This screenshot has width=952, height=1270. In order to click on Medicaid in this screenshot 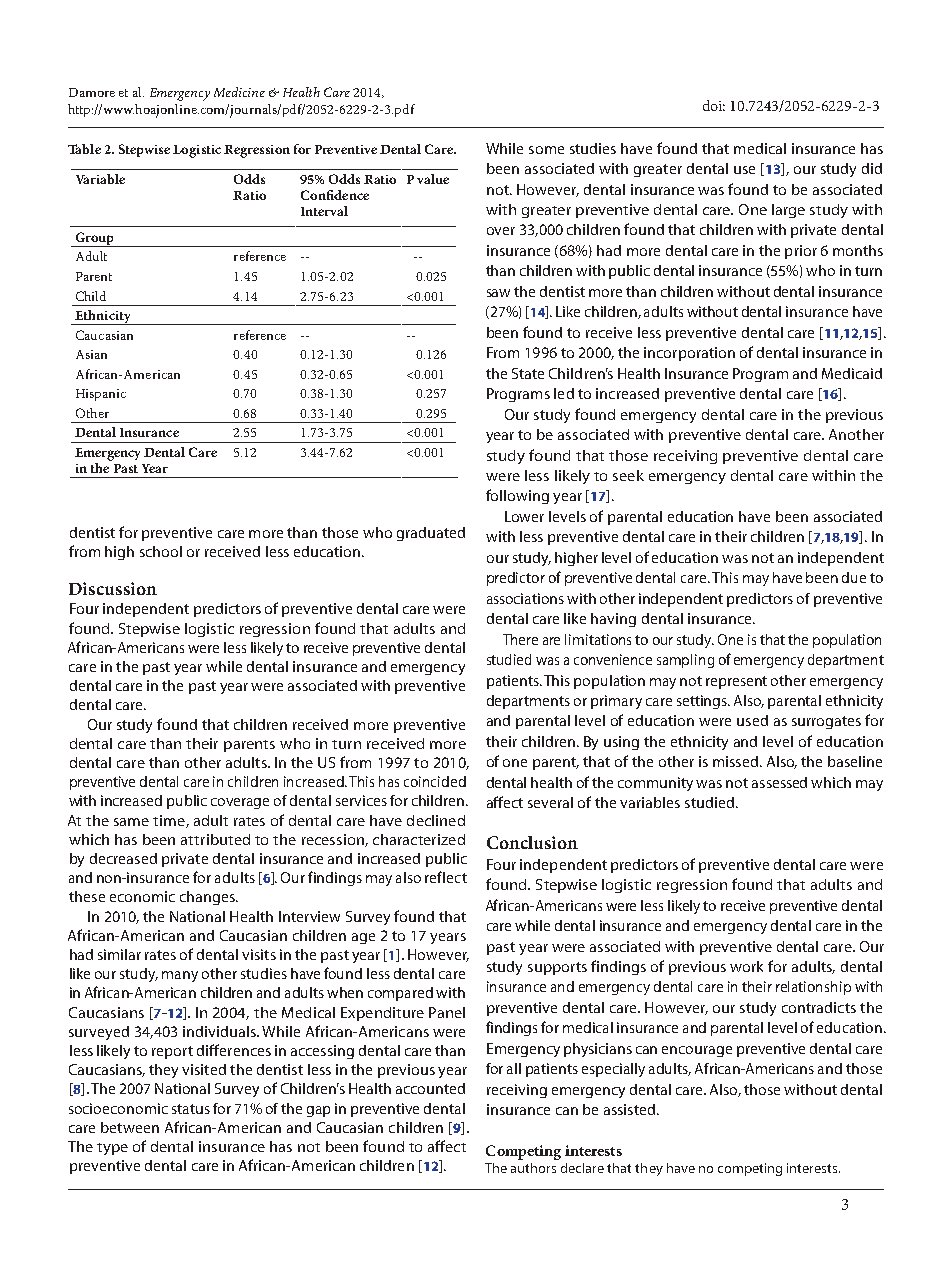, I will do `click(852, 373)`.
